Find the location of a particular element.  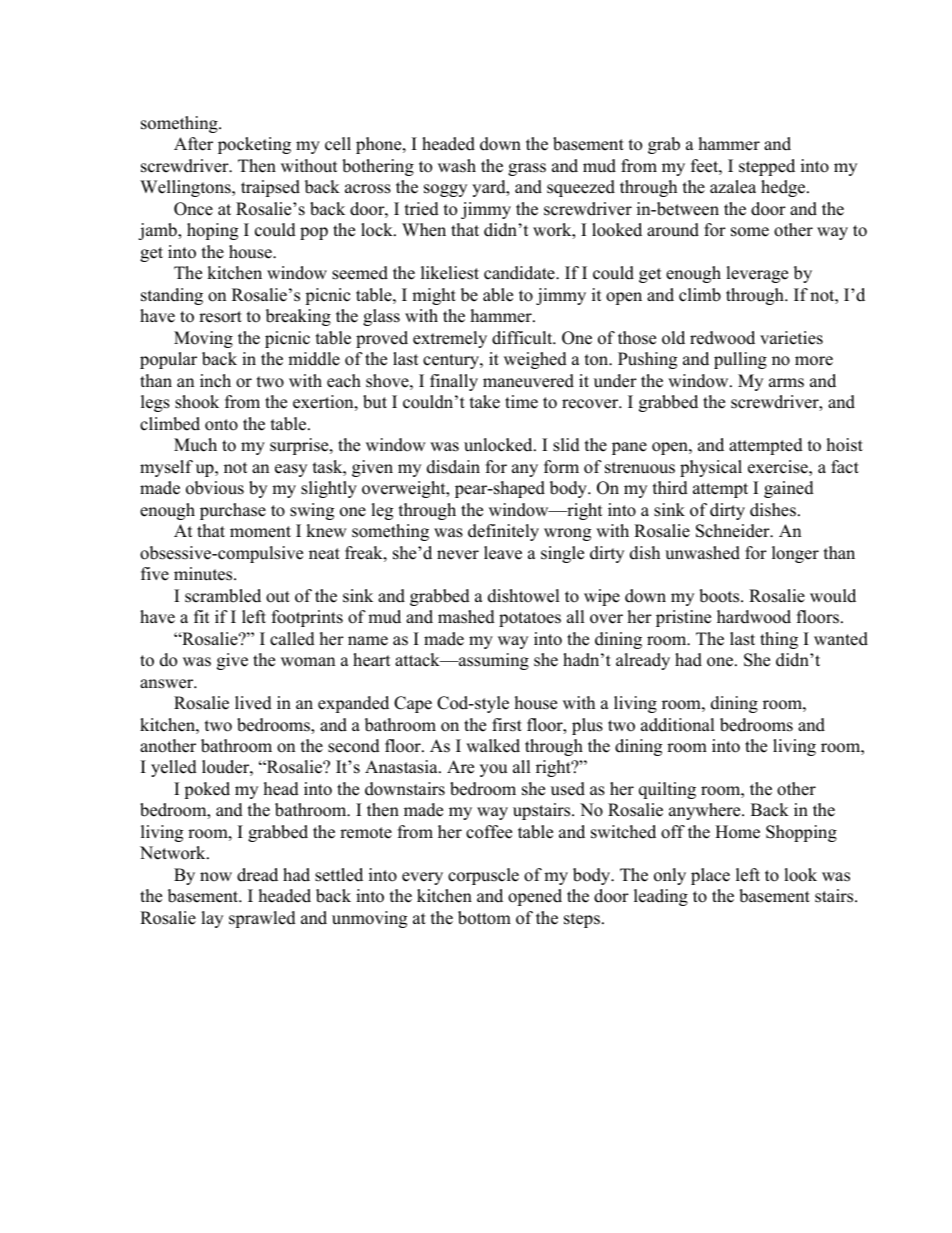

arms is located at coordinates (786, 383).
